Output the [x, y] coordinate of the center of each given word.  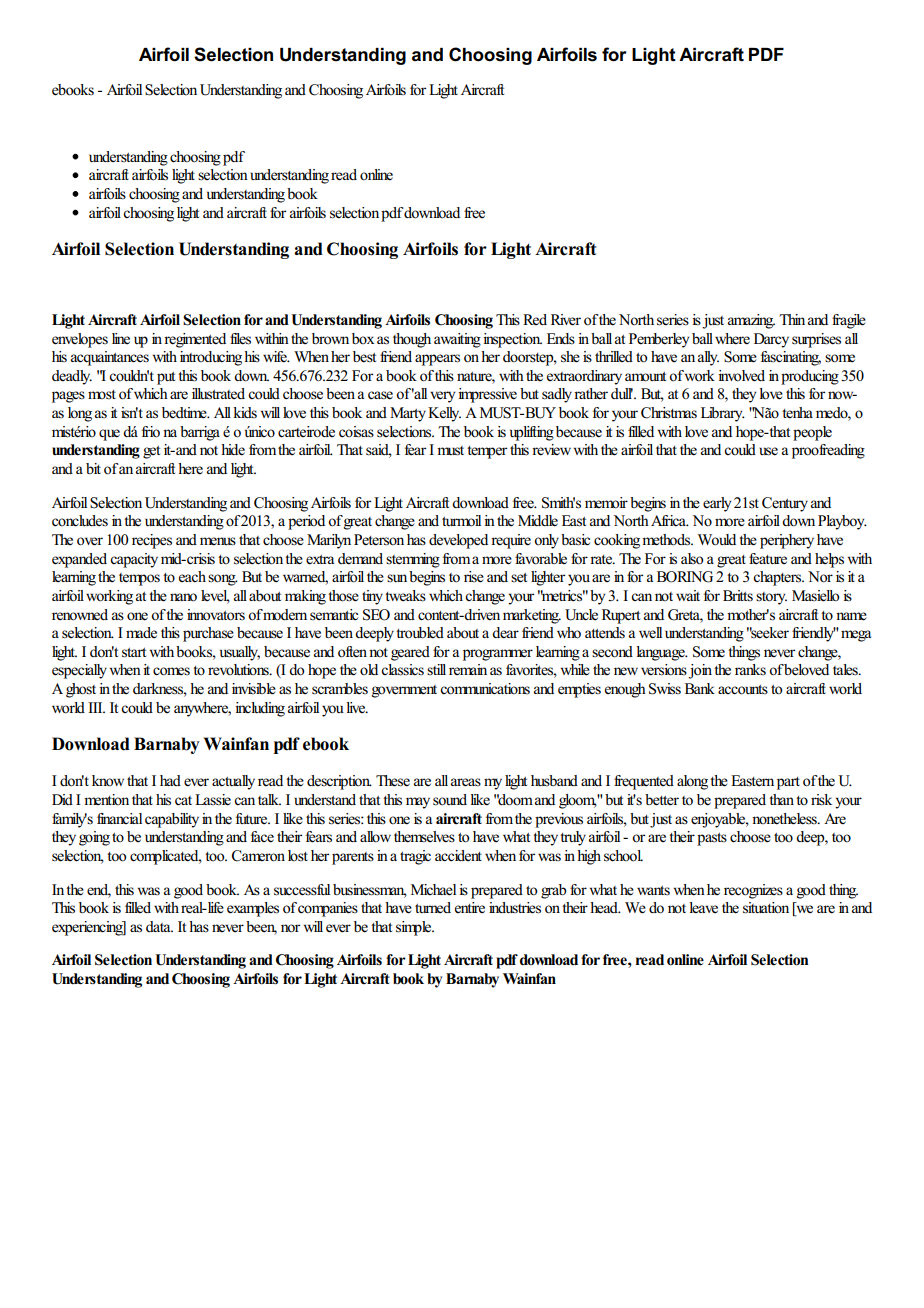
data [159, 926]
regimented [195, 340]
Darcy [771, 340]
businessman [370, 890]
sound [450, 800]
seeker [769, 633]
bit [93, 468]
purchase [208, 634]
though [412, 340]
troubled [420, 633]
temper [487, 452]
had [170, 780]
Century [785, 504]
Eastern [752, 780]
